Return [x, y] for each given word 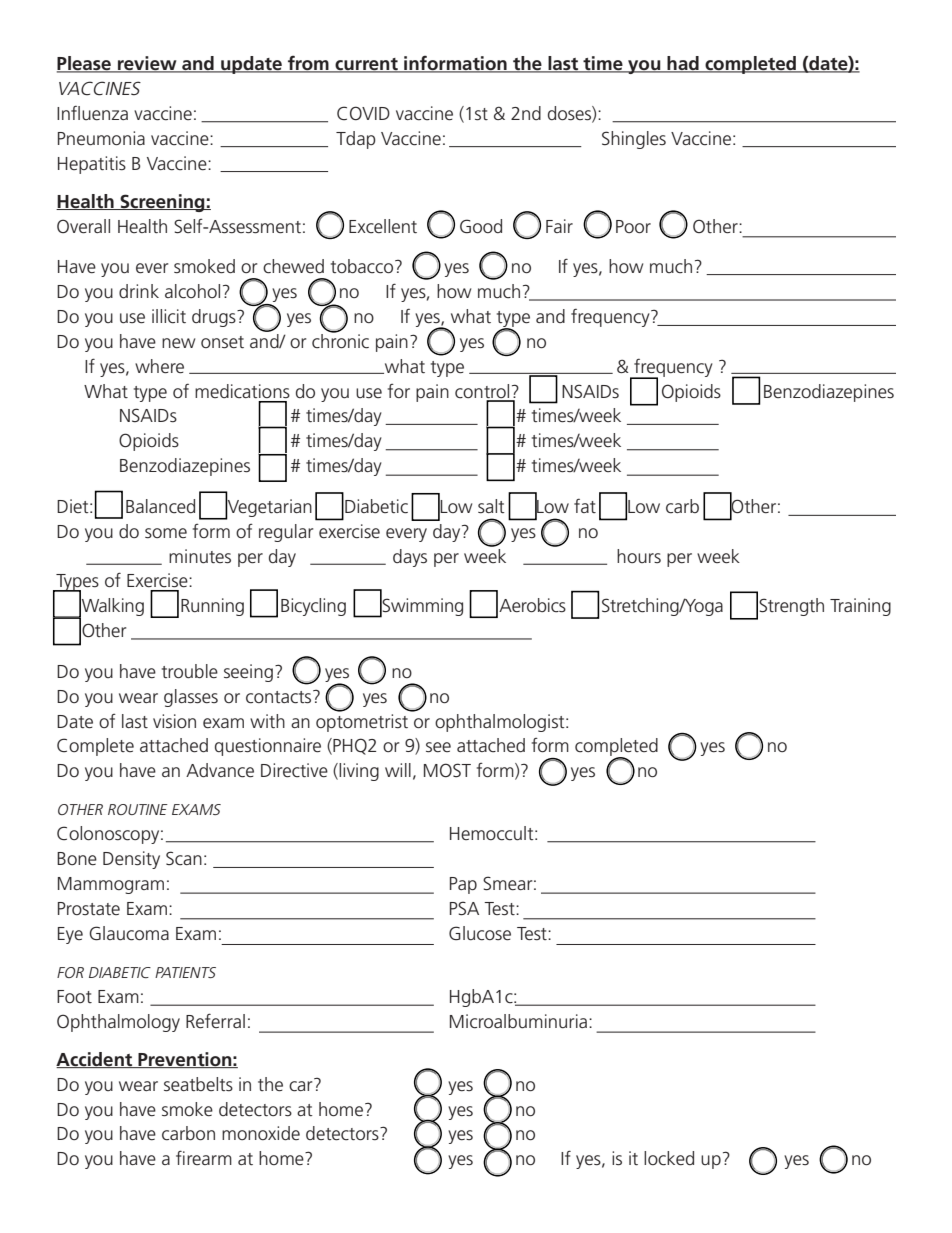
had [683, 64]
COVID [363, 113]
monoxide [261, 1133]
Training [860, 607]
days [410, 558]
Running [212, 607]
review [147, 64]
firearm [204, 1157]
